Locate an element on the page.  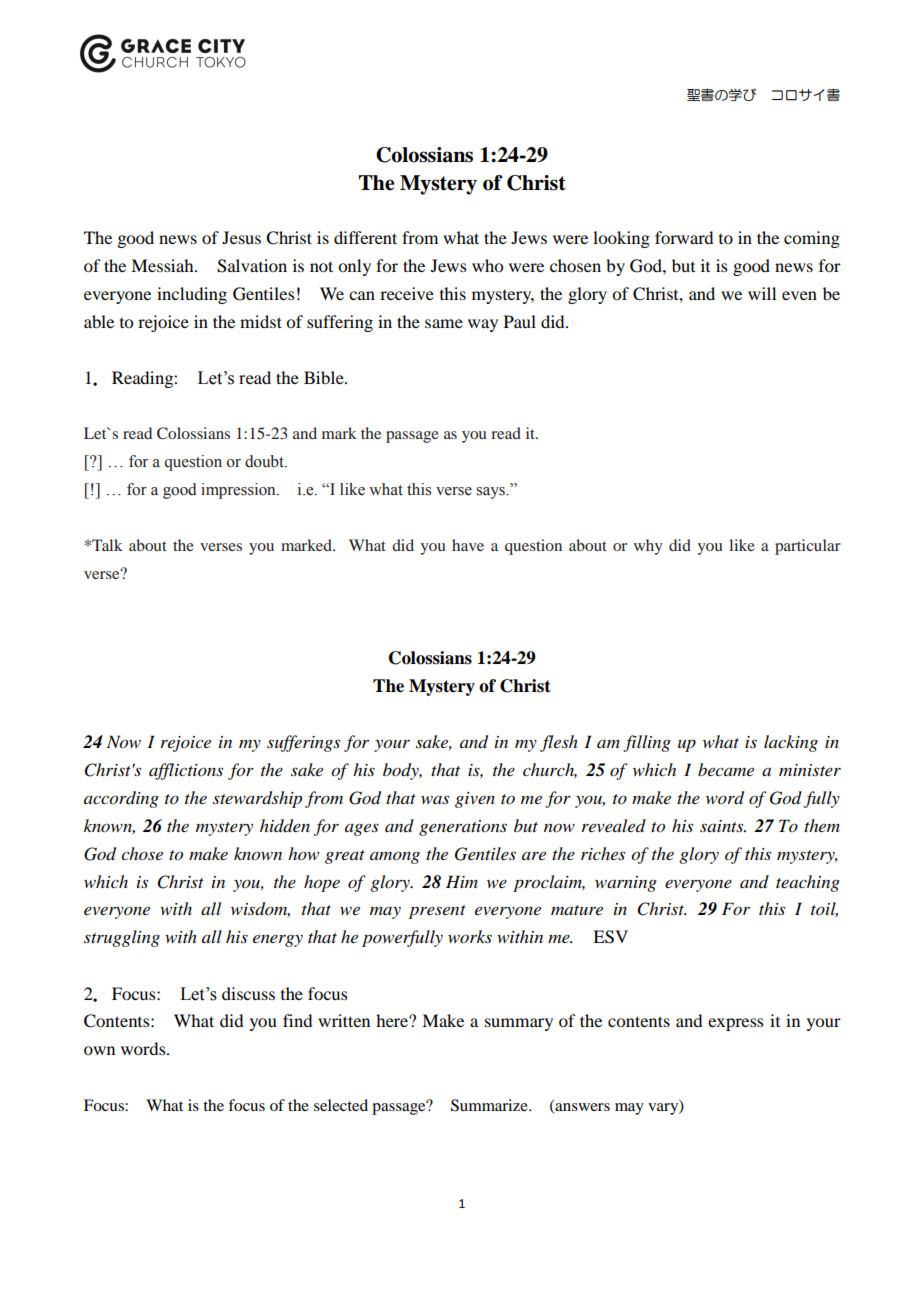
Summarize is located at coordinates (490, 1105).
